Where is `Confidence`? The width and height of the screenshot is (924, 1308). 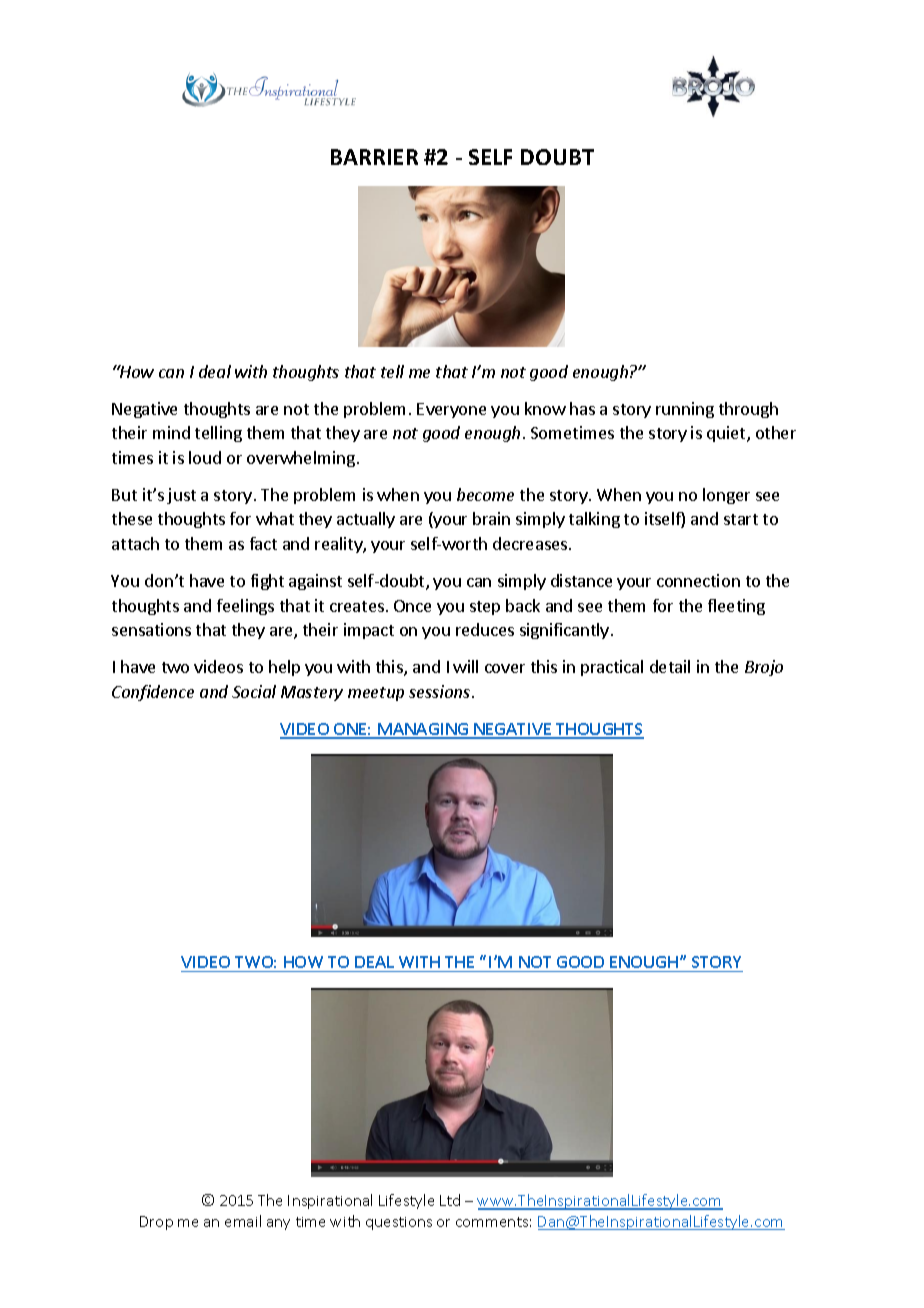 Confidence is located at coordinates (153, 693).
